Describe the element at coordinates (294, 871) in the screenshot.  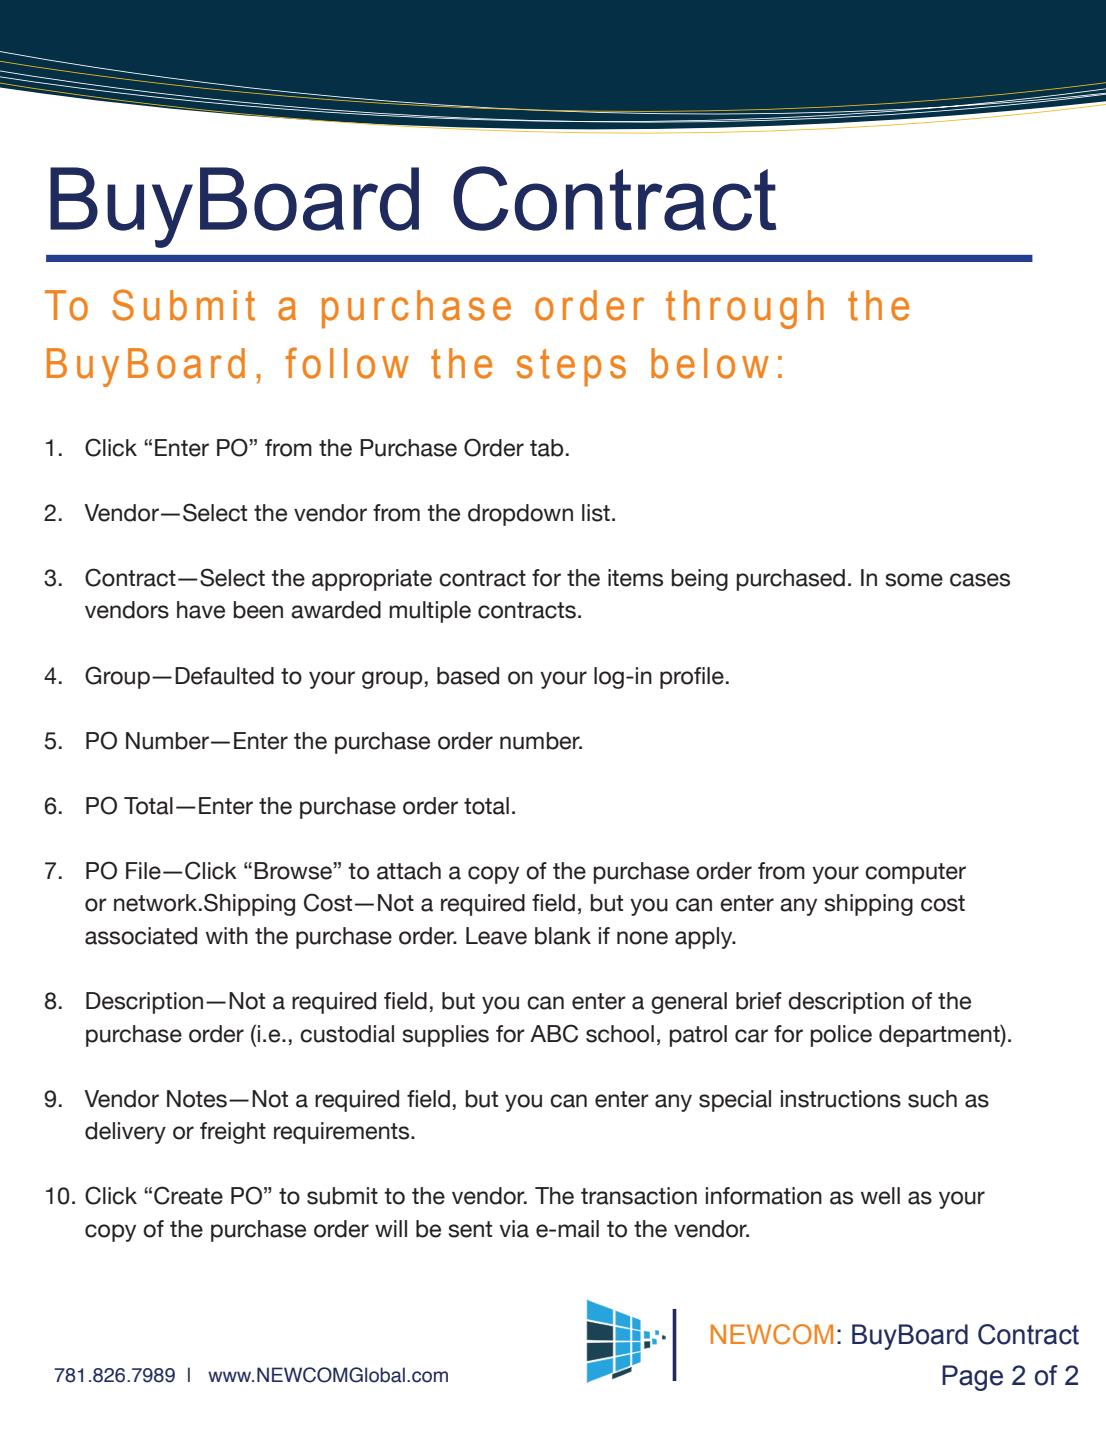
I see `Browse` at that location.
